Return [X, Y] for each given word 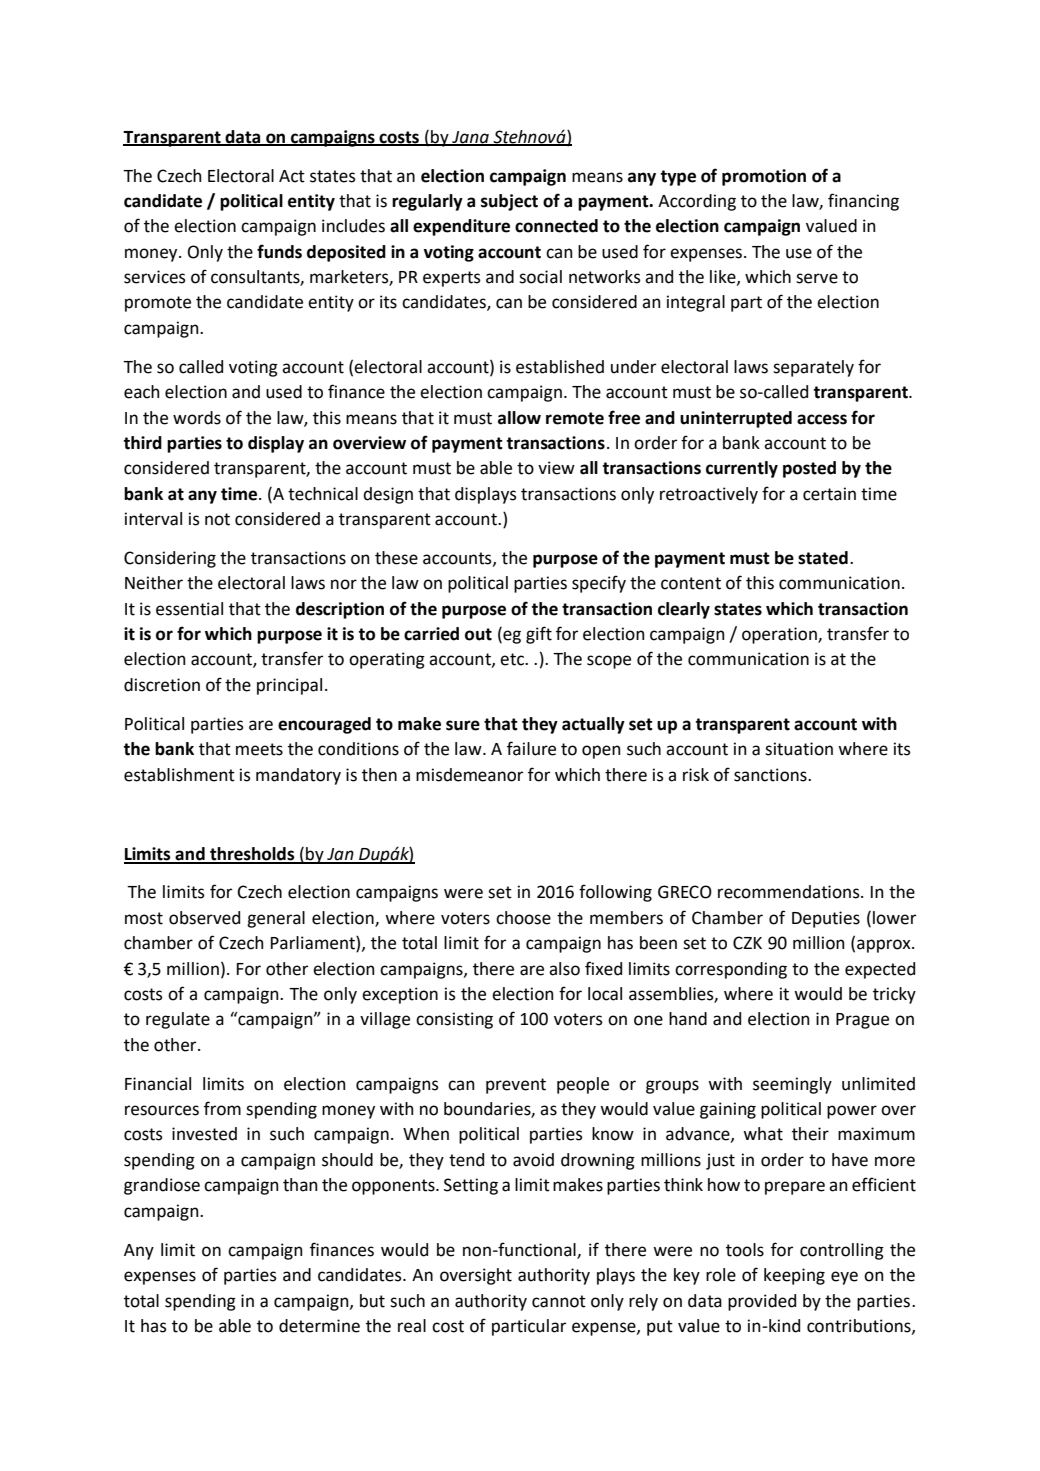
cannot [559, 1301]
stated [823, 558]
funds [279, 251]
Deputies [826, 919]
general [276, 919]
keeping [794, 1276]
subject [509, 202]
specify [599, 584]
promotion [764, 177]
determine [319, 1326]
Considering [170, 559]
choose [523, 918]
